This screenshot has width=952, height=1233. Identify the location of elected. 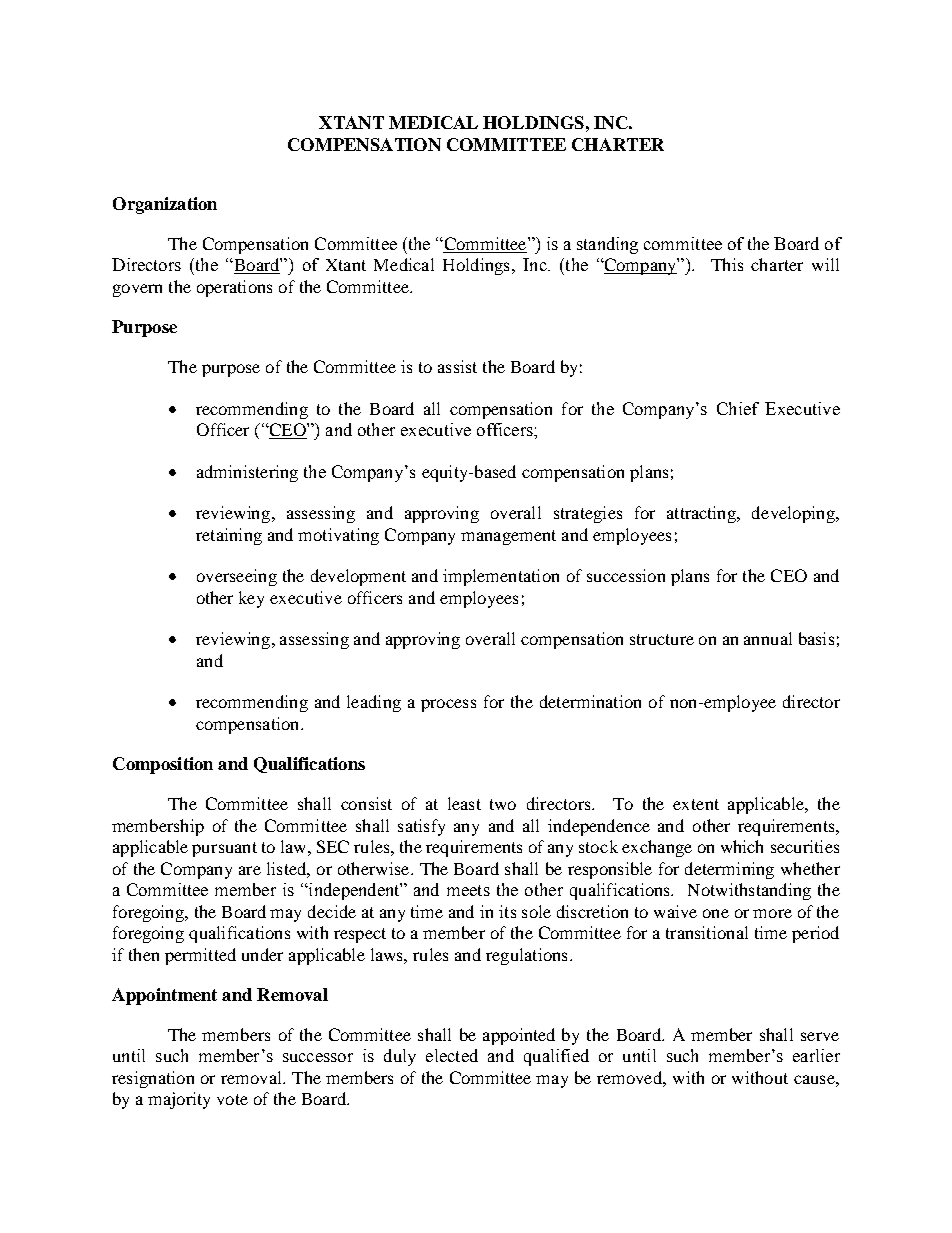
(452, 1055).
